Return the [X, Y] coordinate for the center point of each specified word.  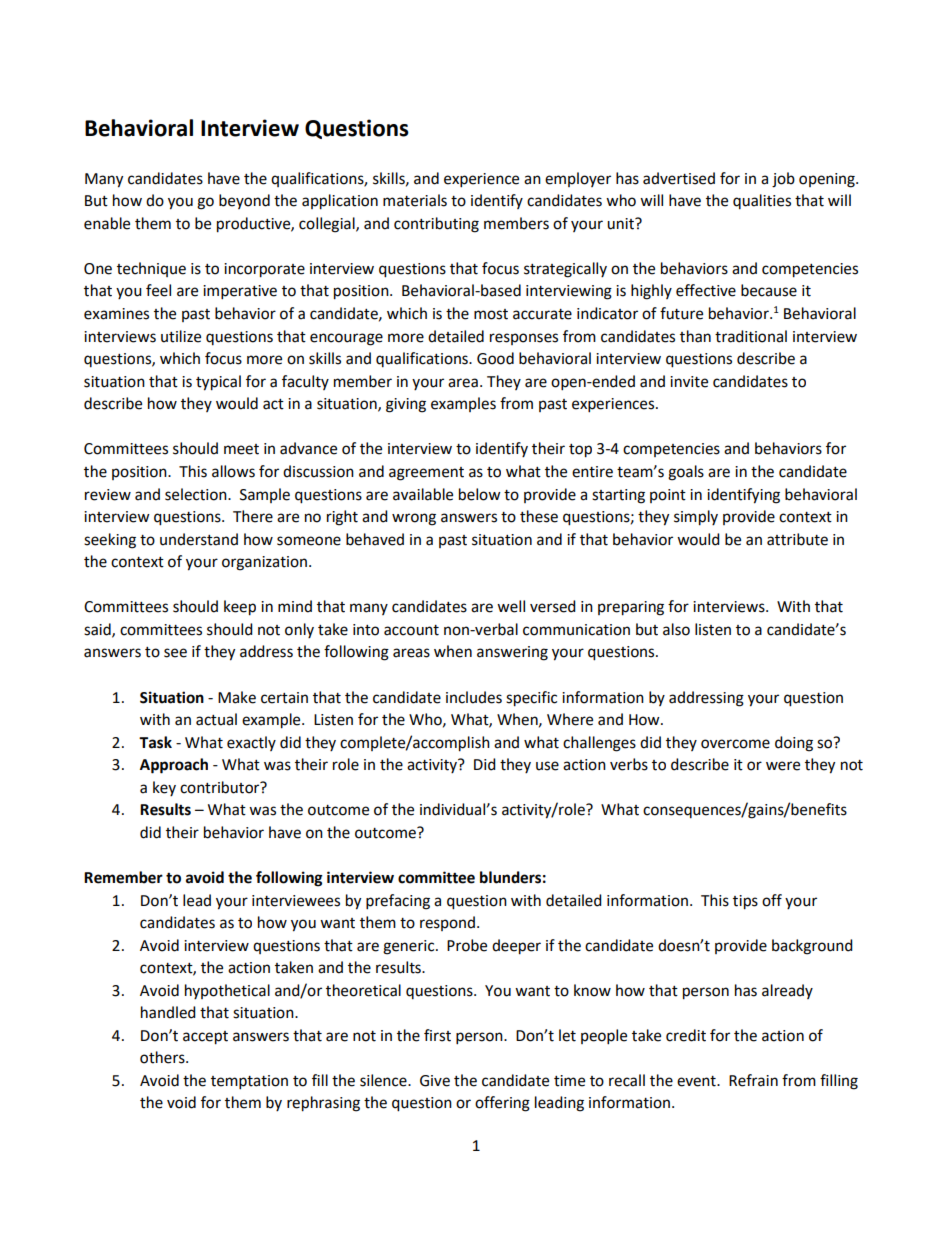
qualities [762, 201]
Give [435, 1081]
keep [240, 608]
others [163, 1057]
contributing [436, 225]
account [411, 630]
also [676, 629]
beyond [244, 201]
